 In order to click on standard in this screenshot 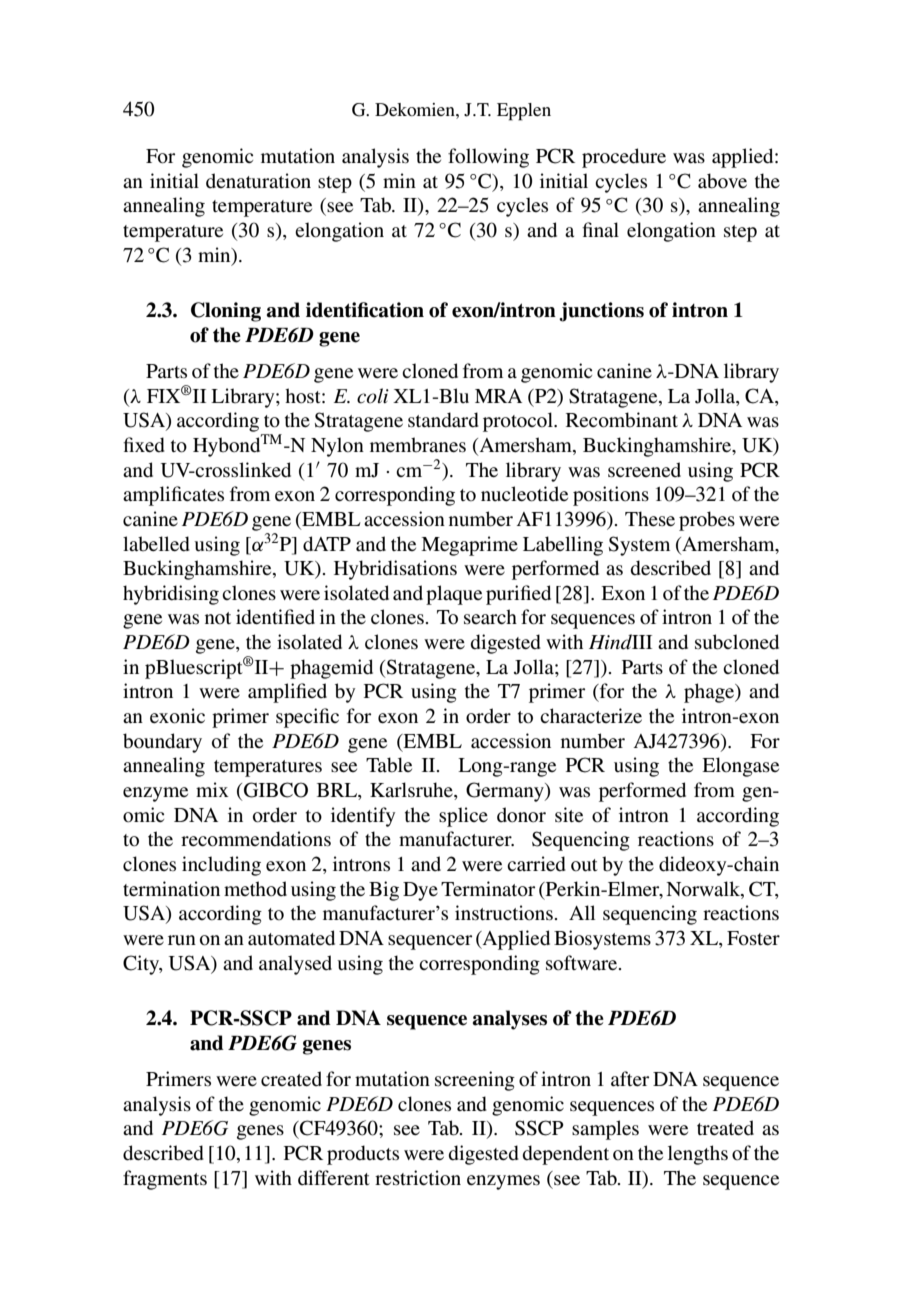, I will do `click(443, 420)`.
